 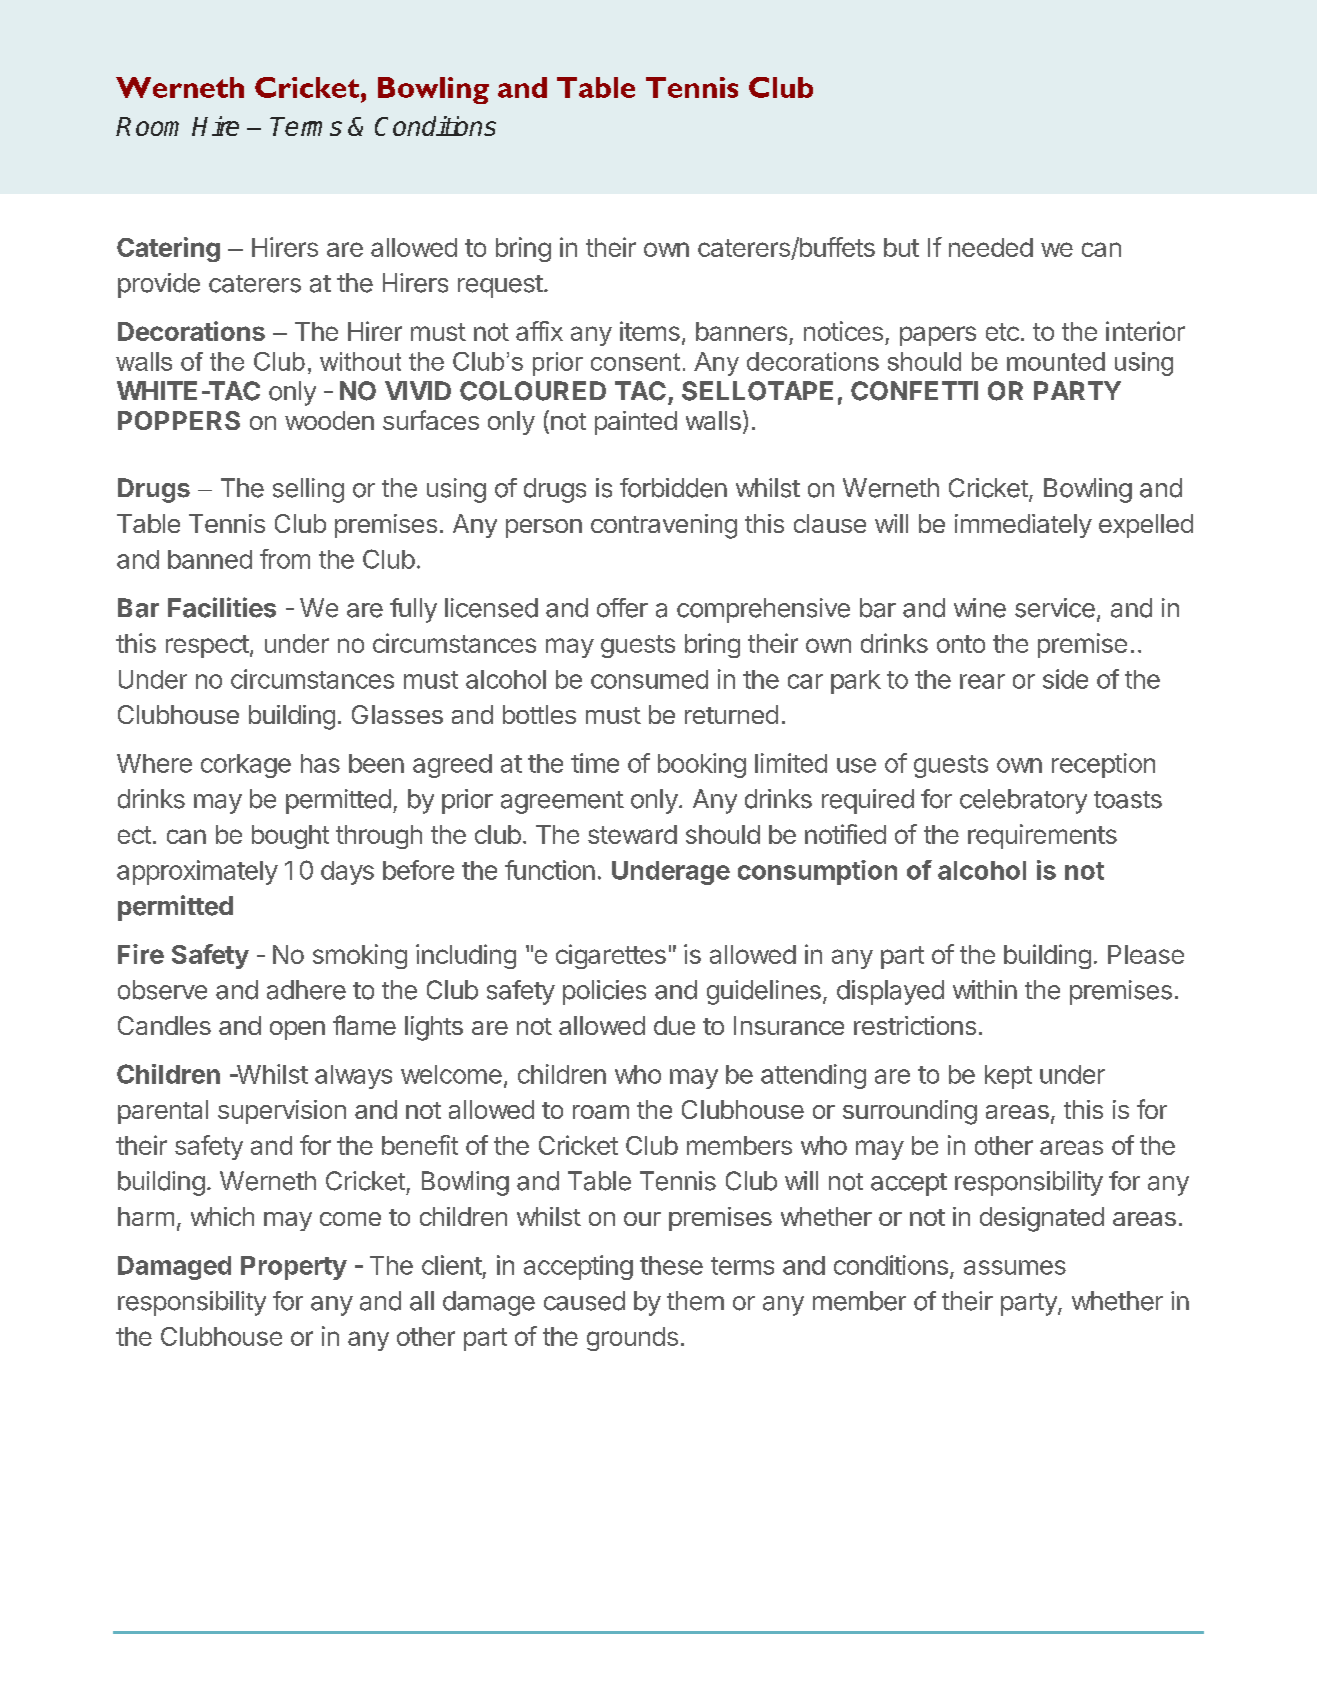 I want to click on open, so click(x=297, y=1030).
